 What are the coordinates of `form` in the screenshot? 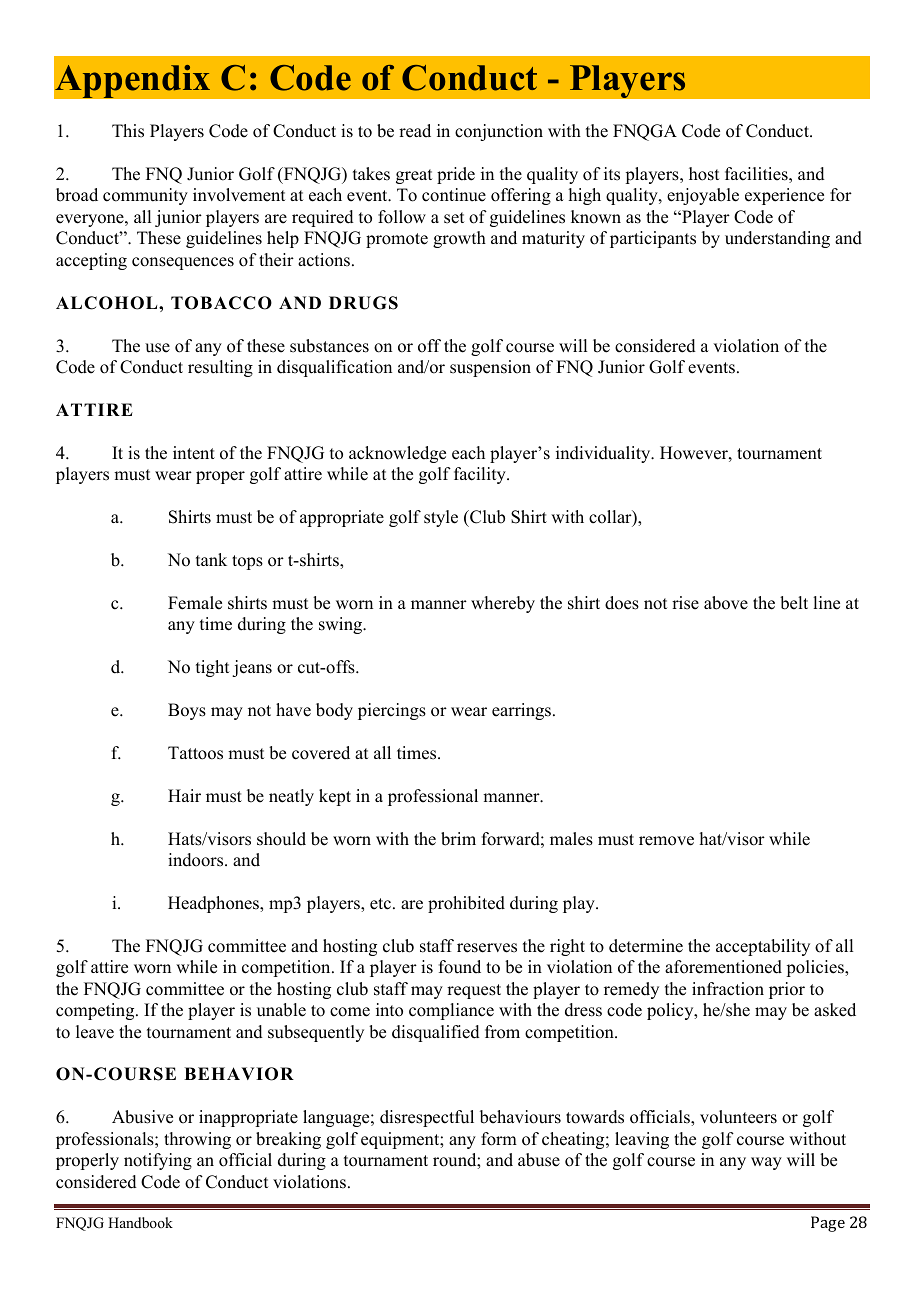 It's located at (499, 1139).
